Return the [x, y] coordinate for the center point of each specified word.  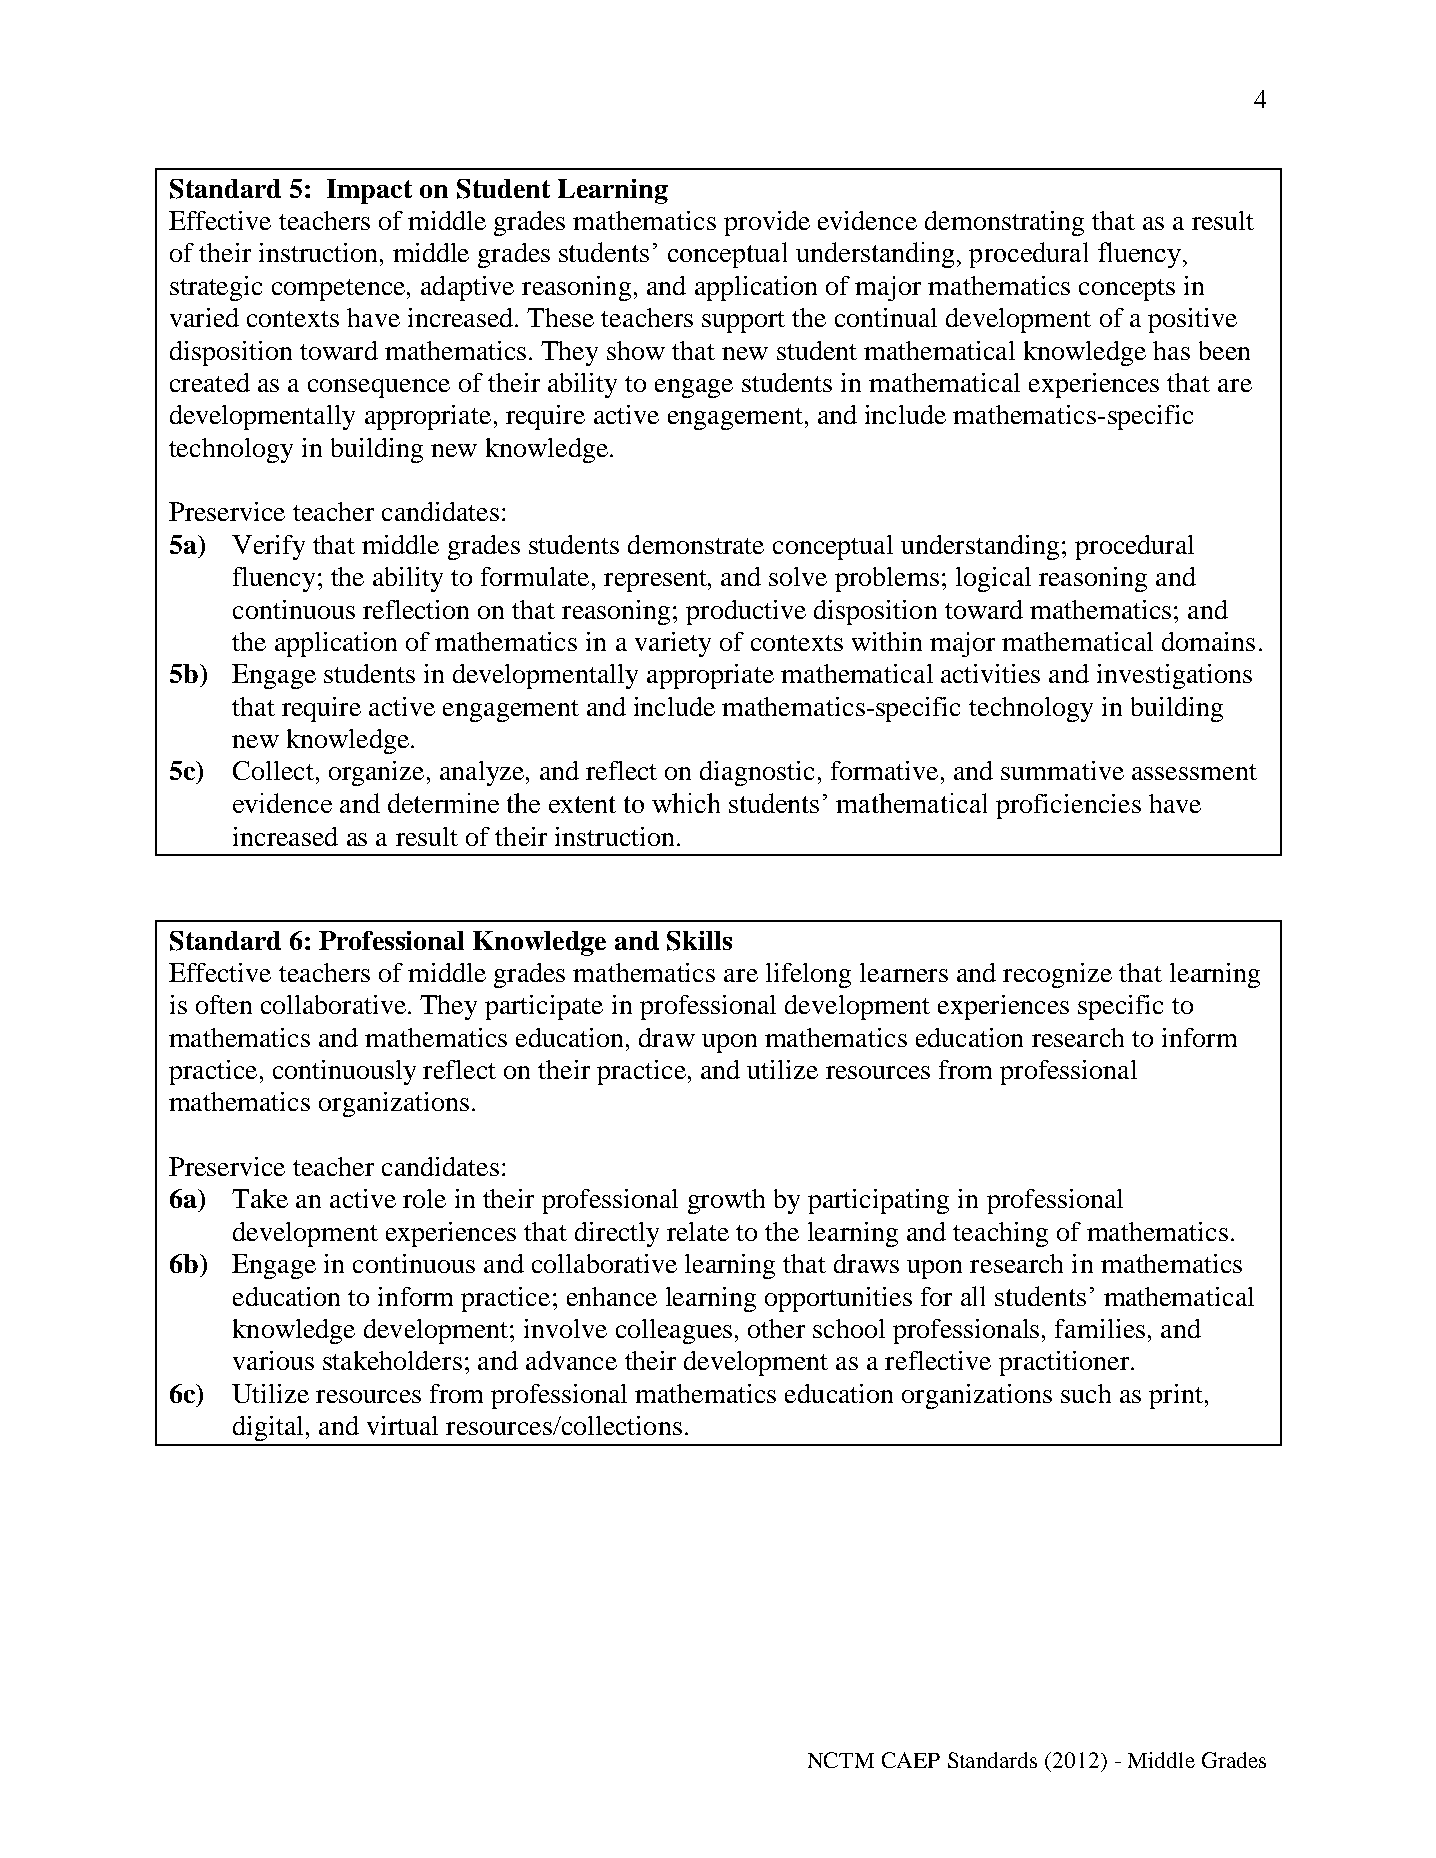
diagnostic [757, 773]
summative [1062, 770]
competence [338, 290]
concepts [1127, 290]
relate [698, 1231]
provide [767, 223]
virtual [402, 1425]
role [424, 1198]
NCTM [841, 1760]
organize [376, 773]
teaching [1000, 1234]
